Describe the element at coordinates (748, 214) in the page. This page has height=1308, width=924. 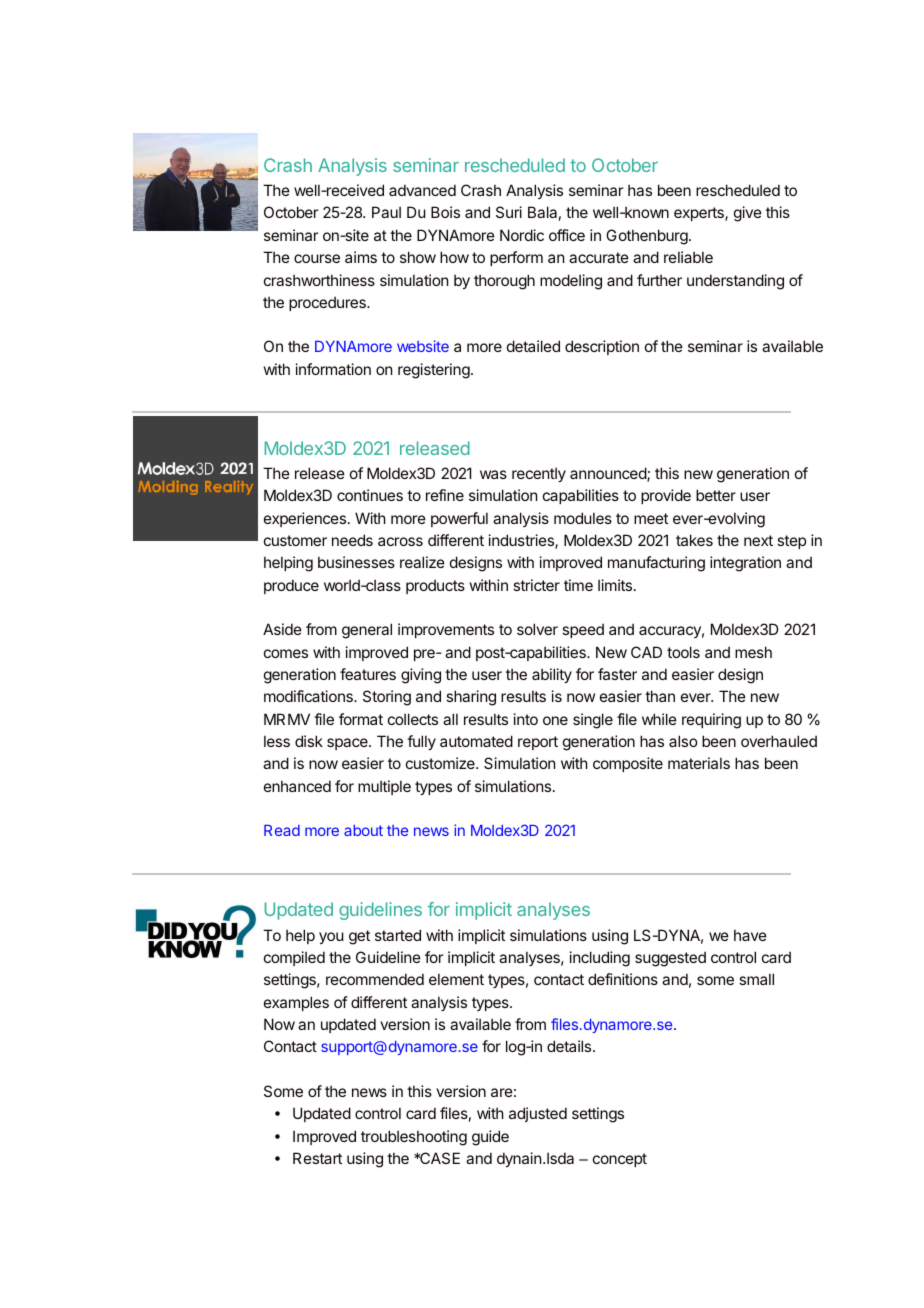
I see `give` at that location.
